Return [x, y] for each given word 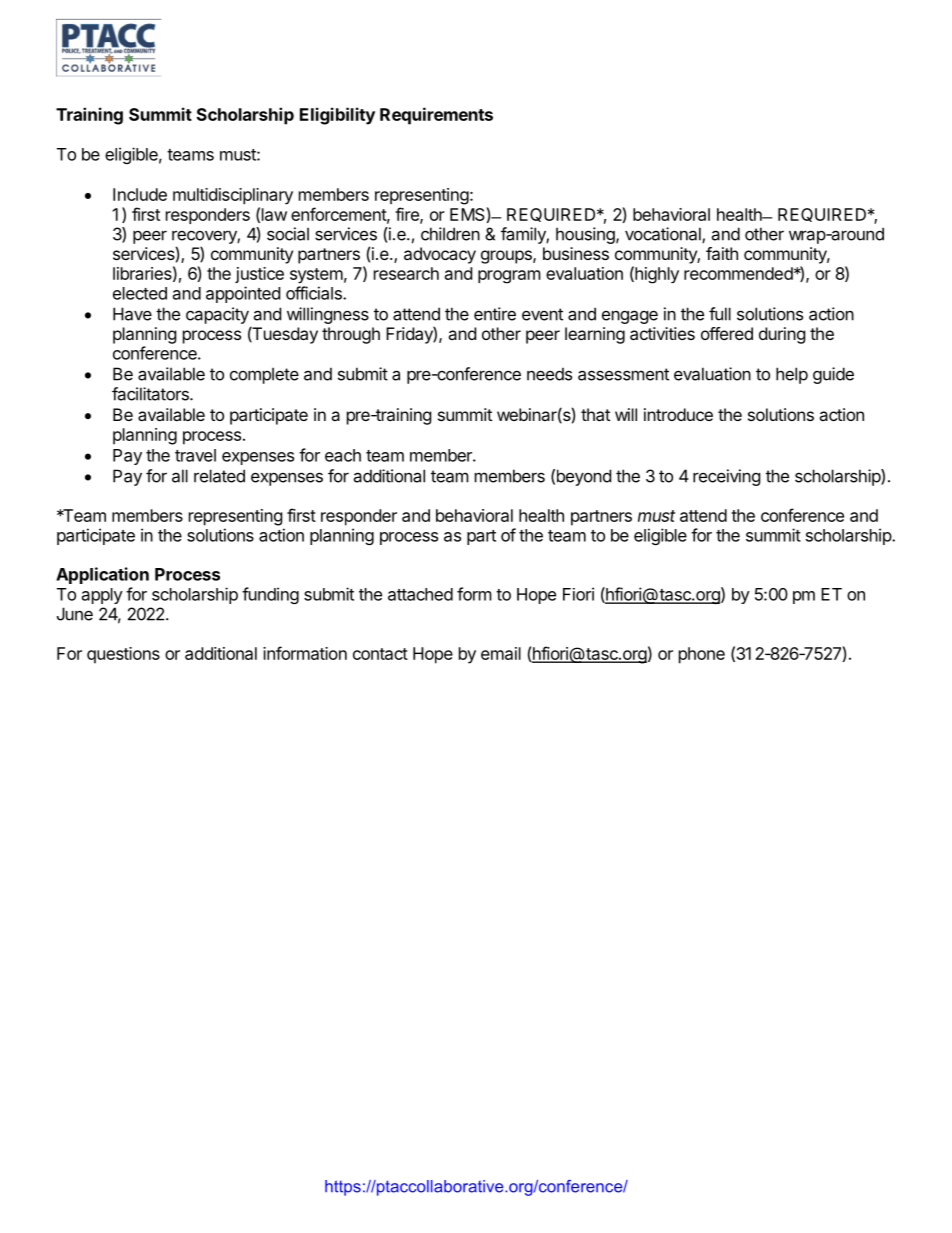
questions [123, 655]
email [501, 653]
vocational [664, 235]
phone [702, 655]
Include [140, 194]
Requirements [436, 116]
